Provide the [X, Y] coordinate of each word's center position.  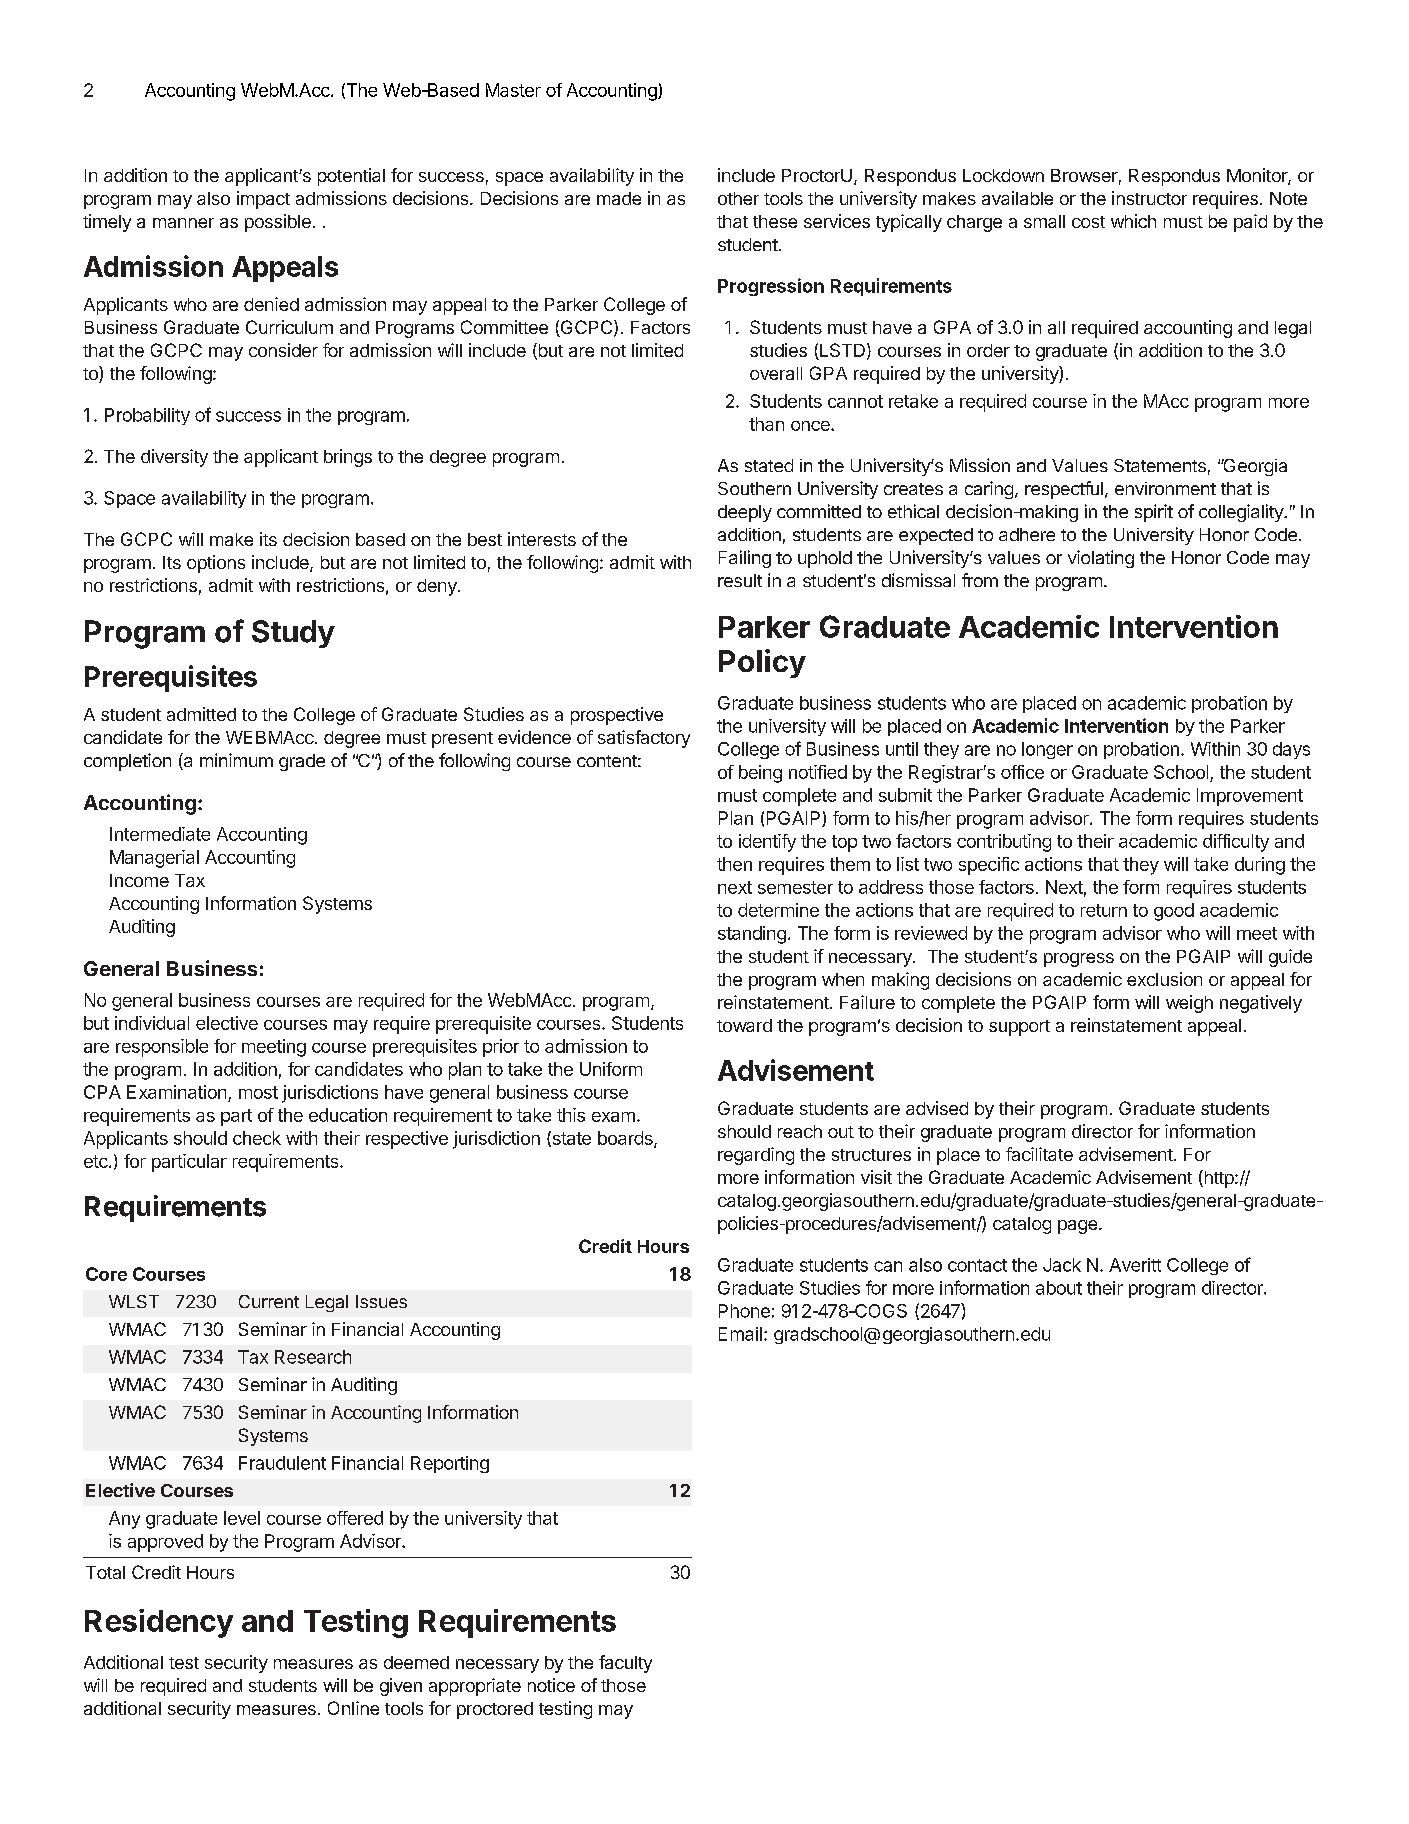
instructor [1149, 198]
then [734, 864]
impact [263, 200]
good [1174, 912]
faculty [625, 1664]
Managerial [154, 859]
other [738, 198]
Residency [159, 1623]
